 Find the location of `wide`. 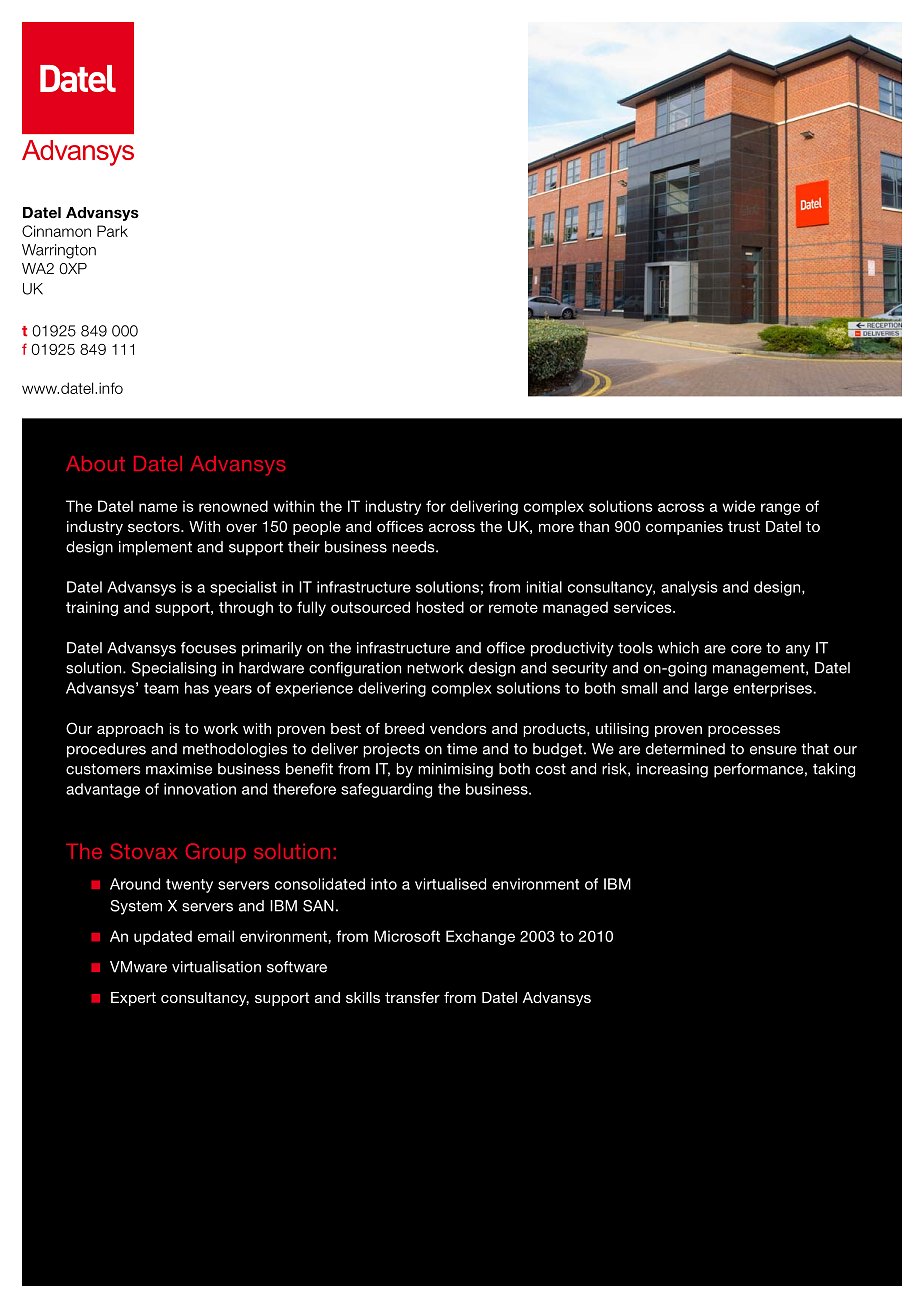

wide is located at coordinates (738, 506).
